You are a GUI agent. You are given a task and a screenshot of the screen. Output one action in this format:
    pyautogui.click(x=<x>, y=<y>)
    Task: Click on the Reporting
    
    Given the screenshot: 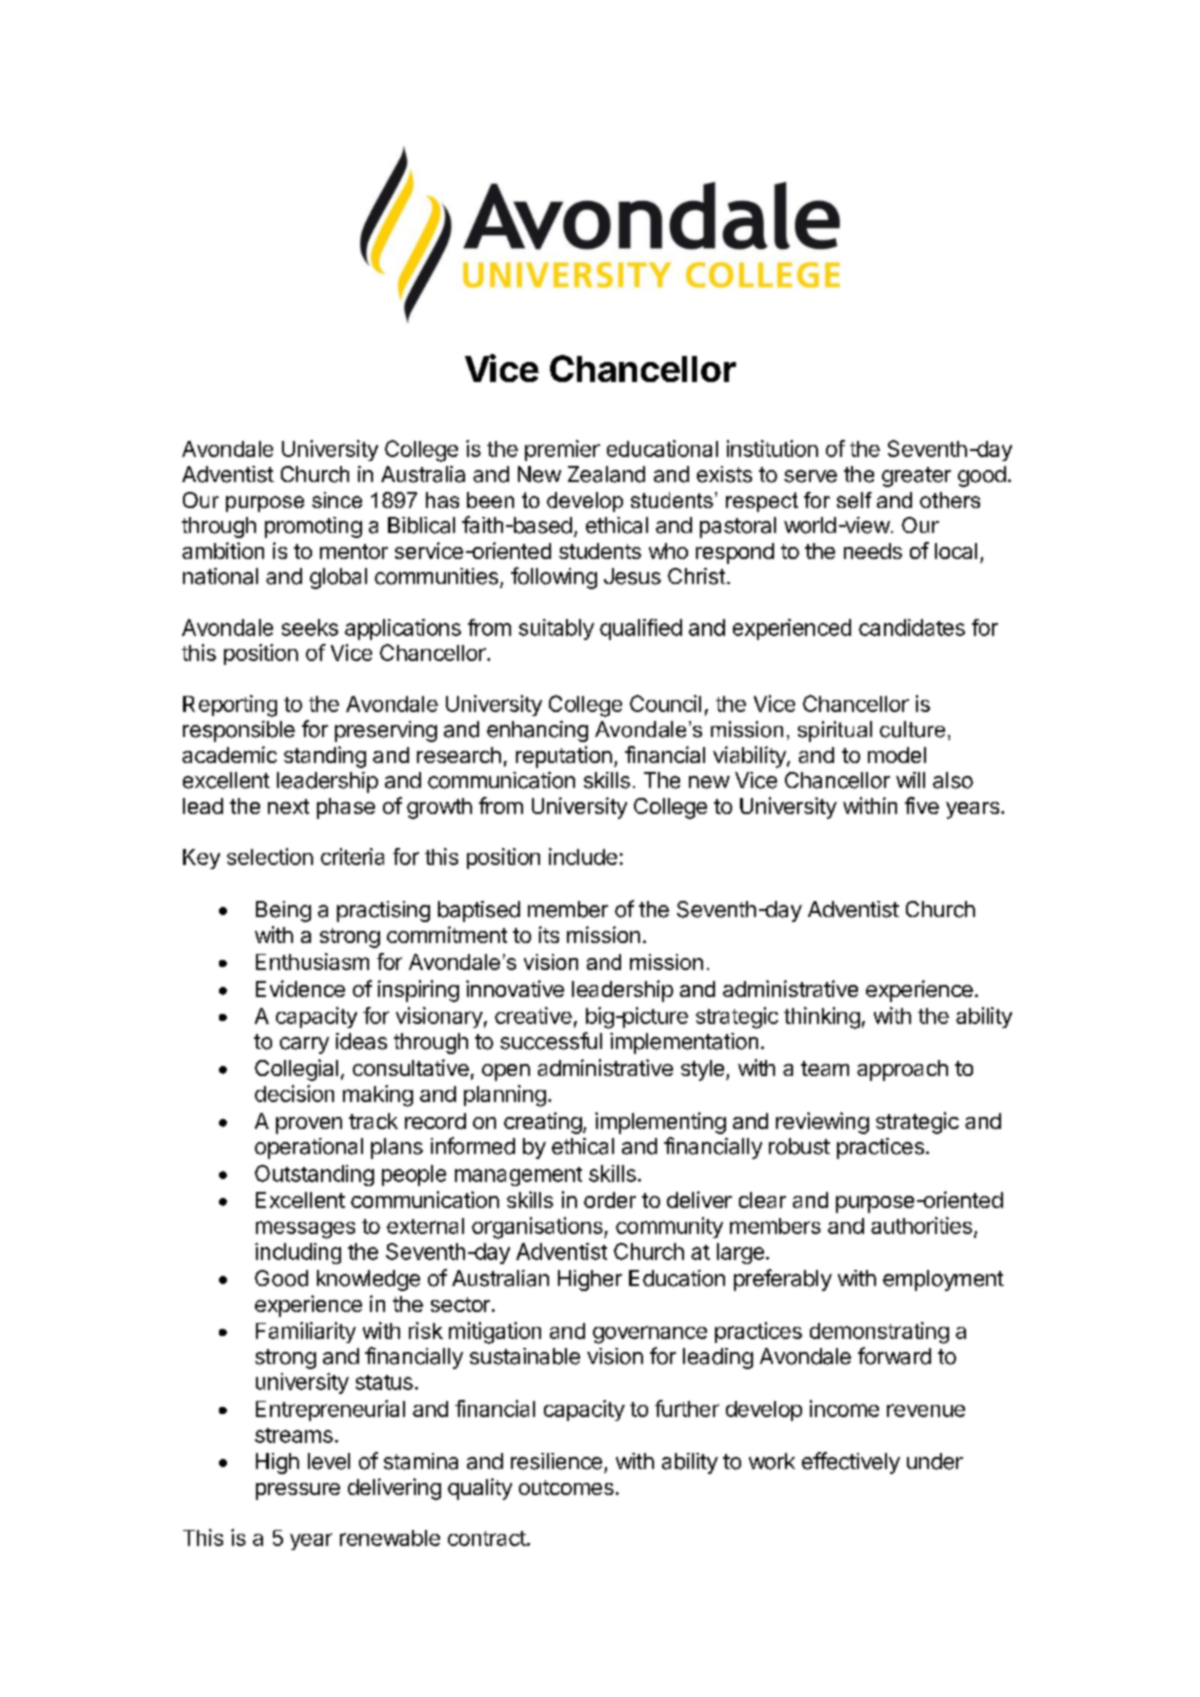 What is the action you would take?
    pyautogui.click(x=230, y=706)
